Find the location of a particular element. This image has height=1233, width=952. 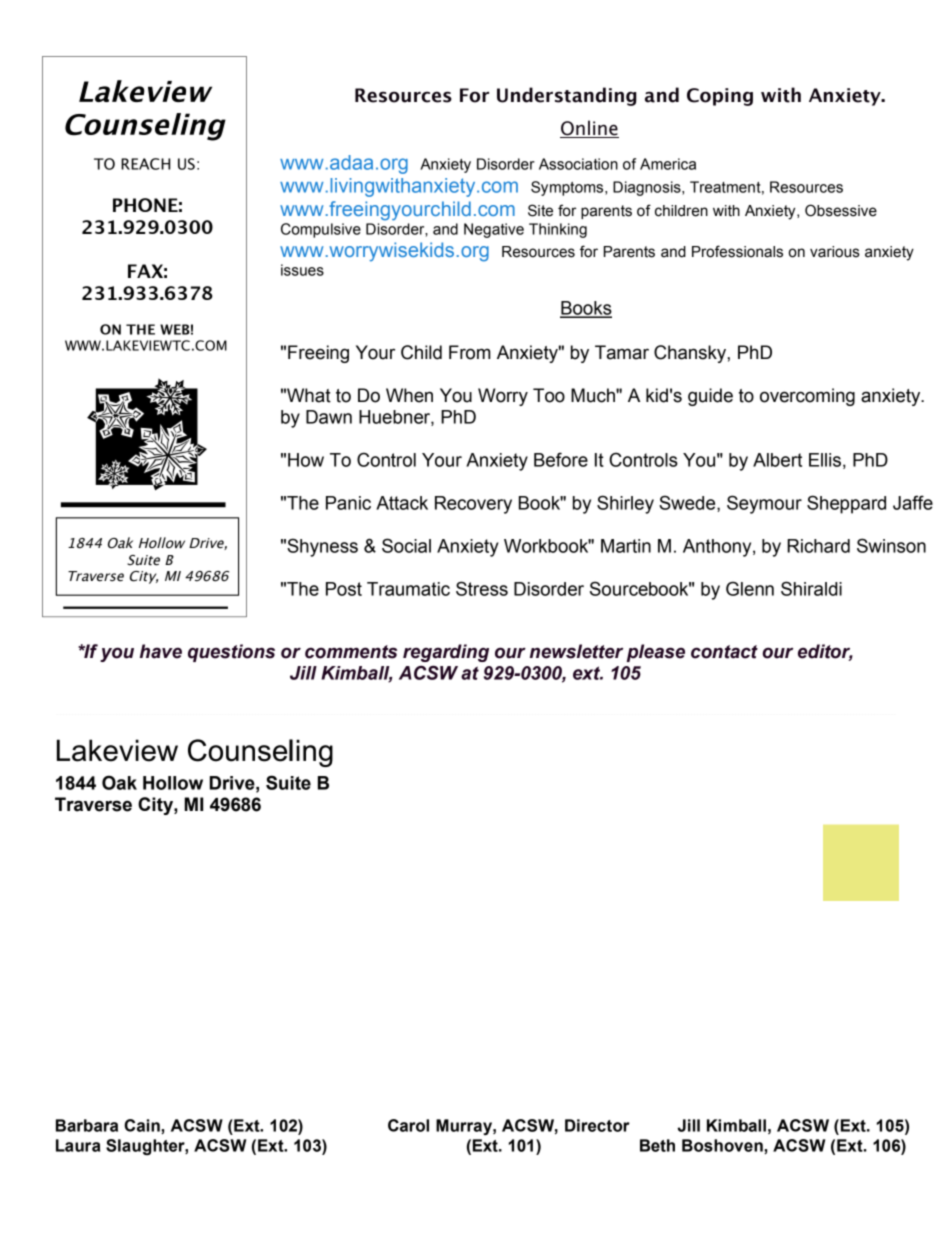

Understanding is located at coordinates (567, 96).
